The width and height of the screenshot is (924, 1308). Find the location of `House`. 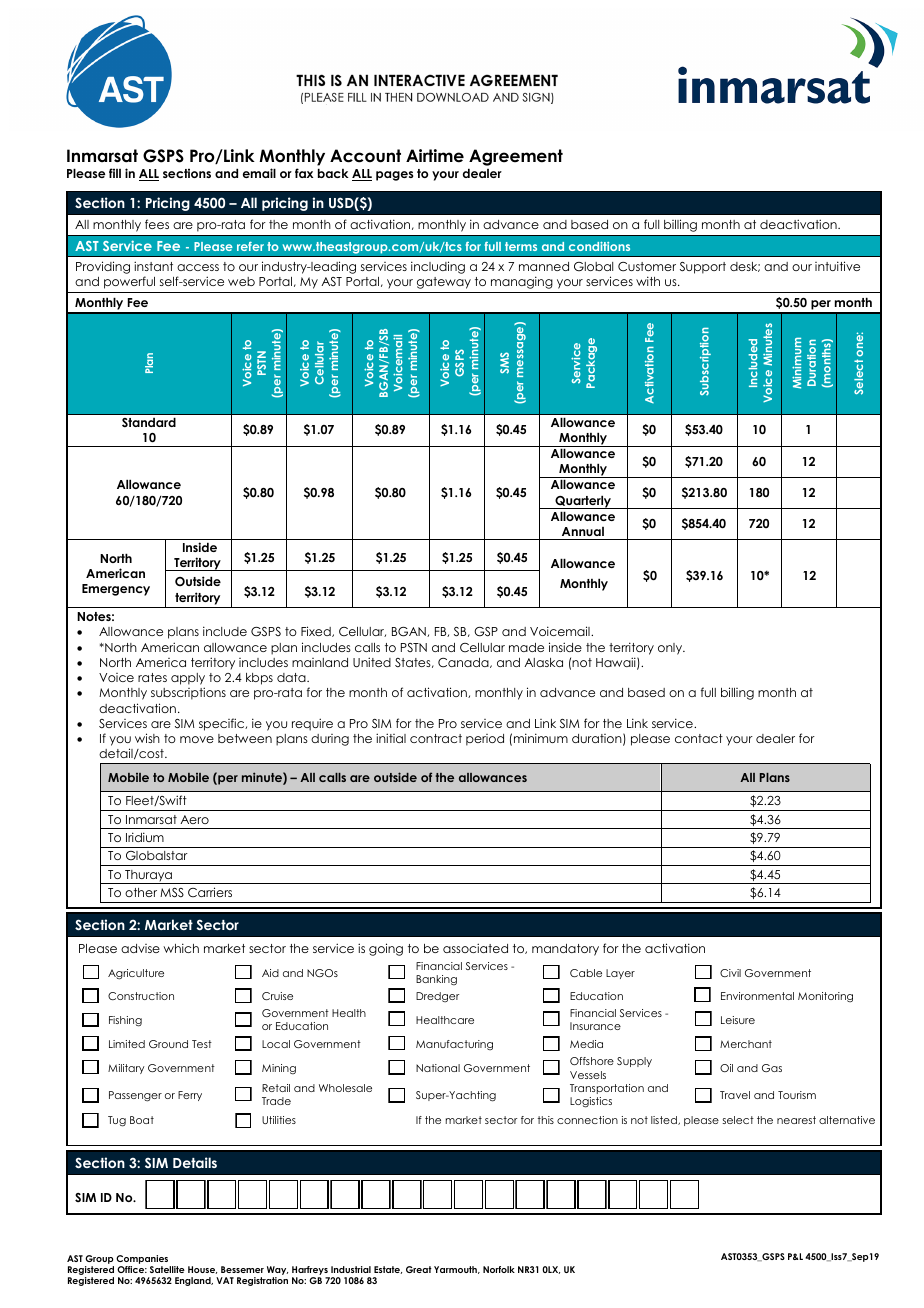

House is located at coordinates (202, 1270).
